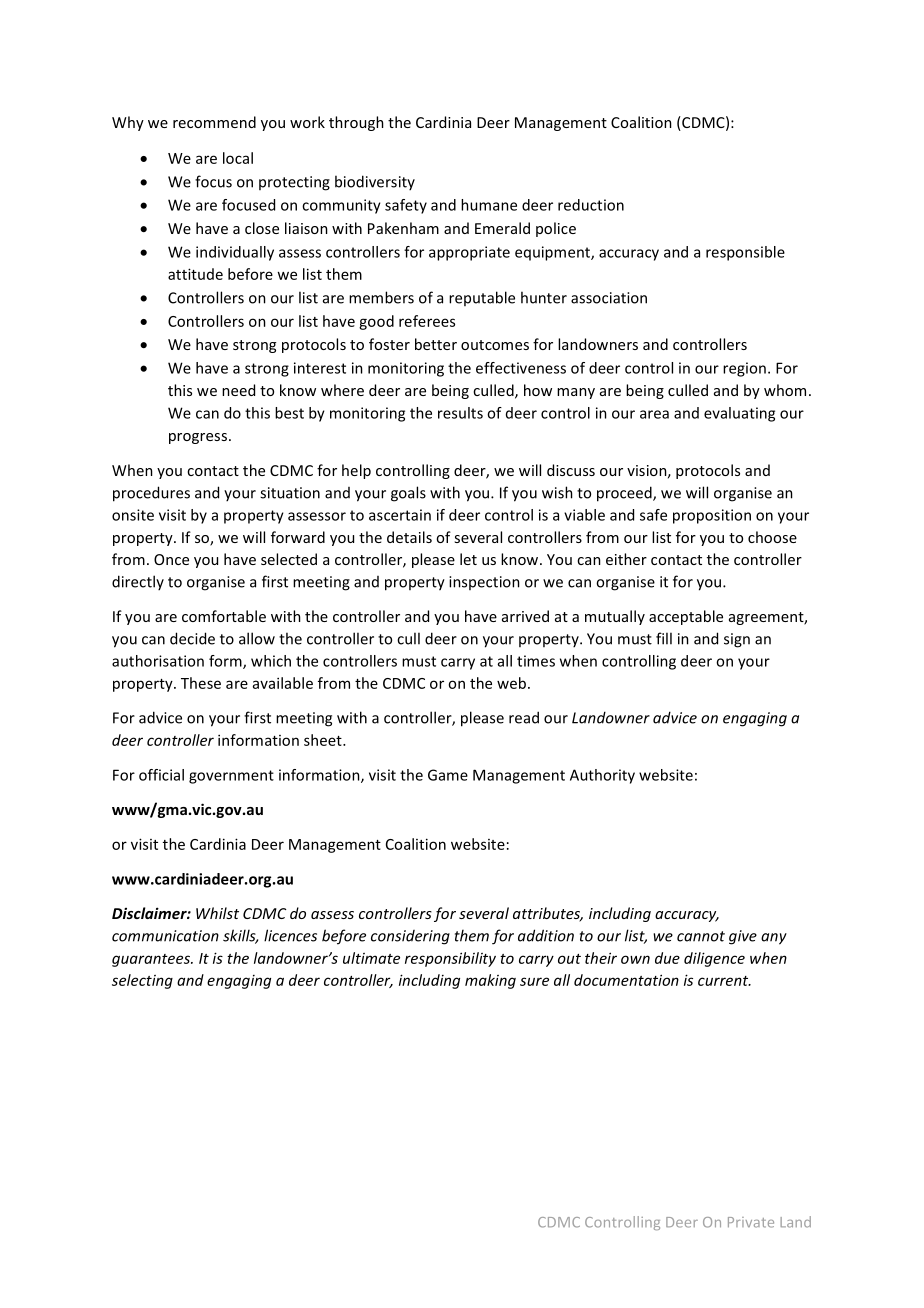 This screenshot has height=1308, width=924. Describe the element at coordinates (460, 413) in the screenshot. I see `results` at that location.
